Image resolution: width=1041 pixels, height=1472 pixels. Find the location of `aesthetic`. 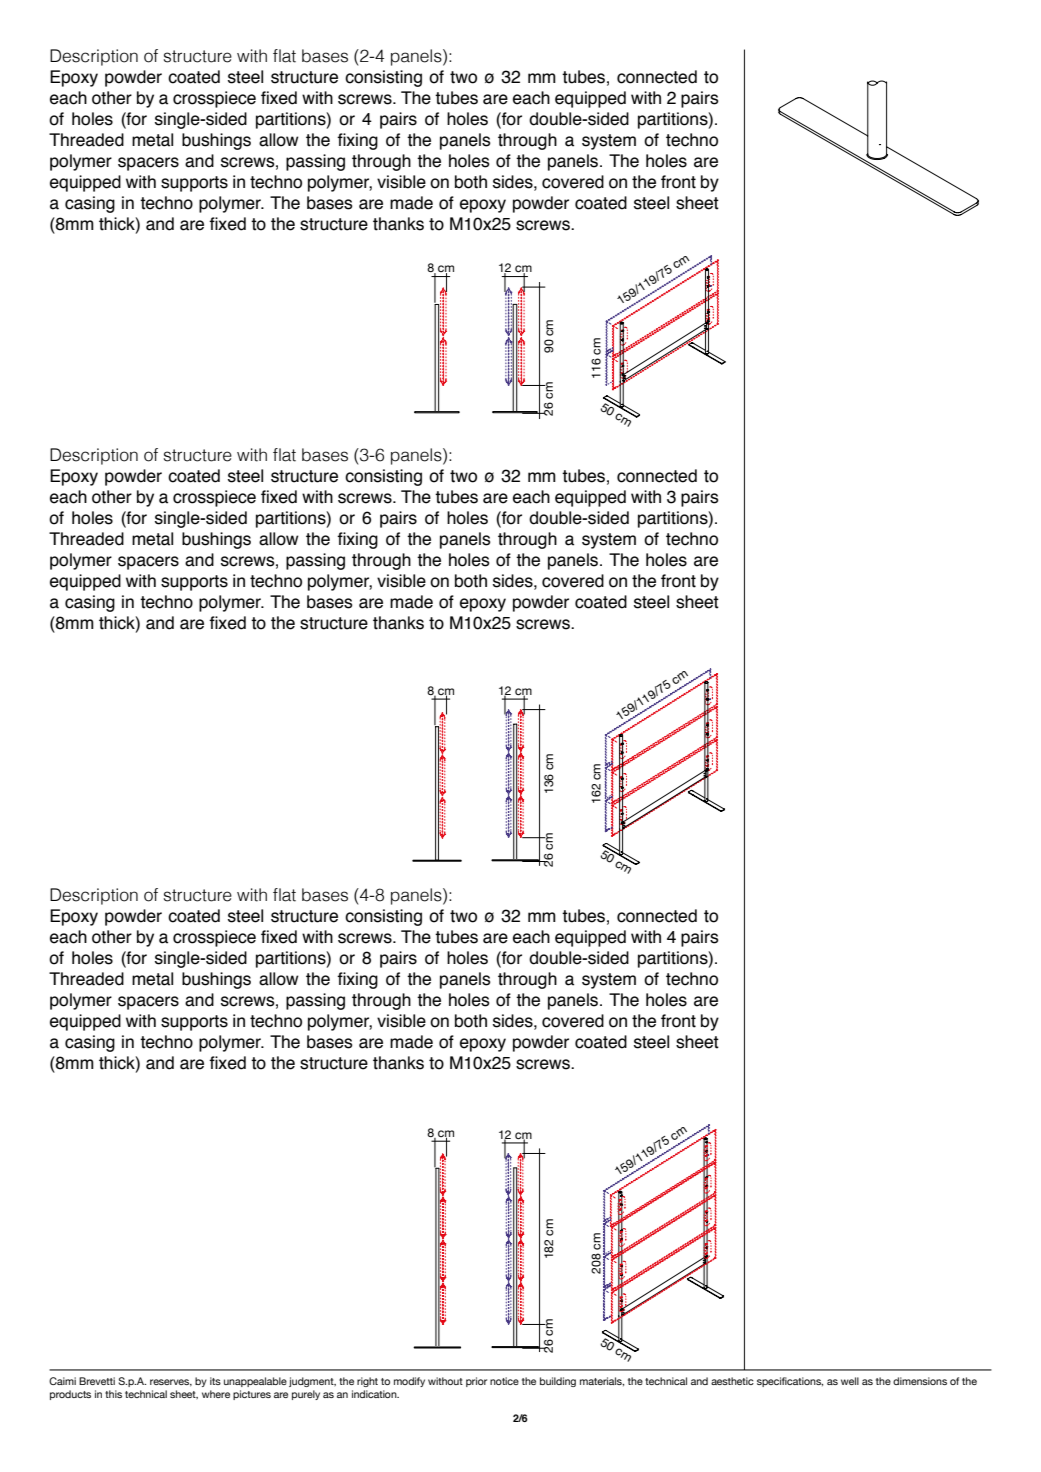

aesthetic is located at coordinates (732, 1381).
